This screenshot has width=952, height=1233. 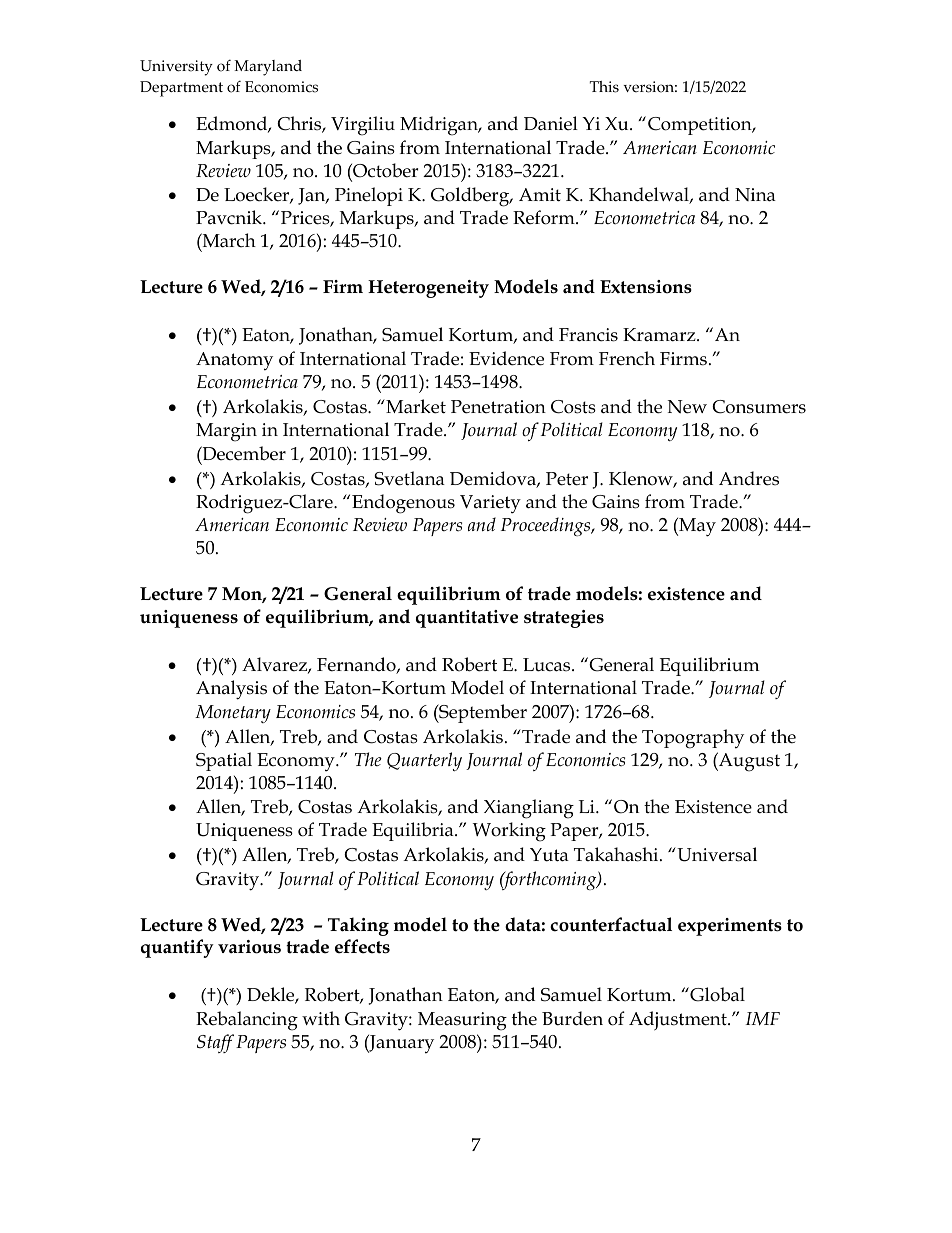 What do you see at coordinates (247, 1021) in the screenshot?
I see `Rebalancing` at bounding box center [247, 1021].
